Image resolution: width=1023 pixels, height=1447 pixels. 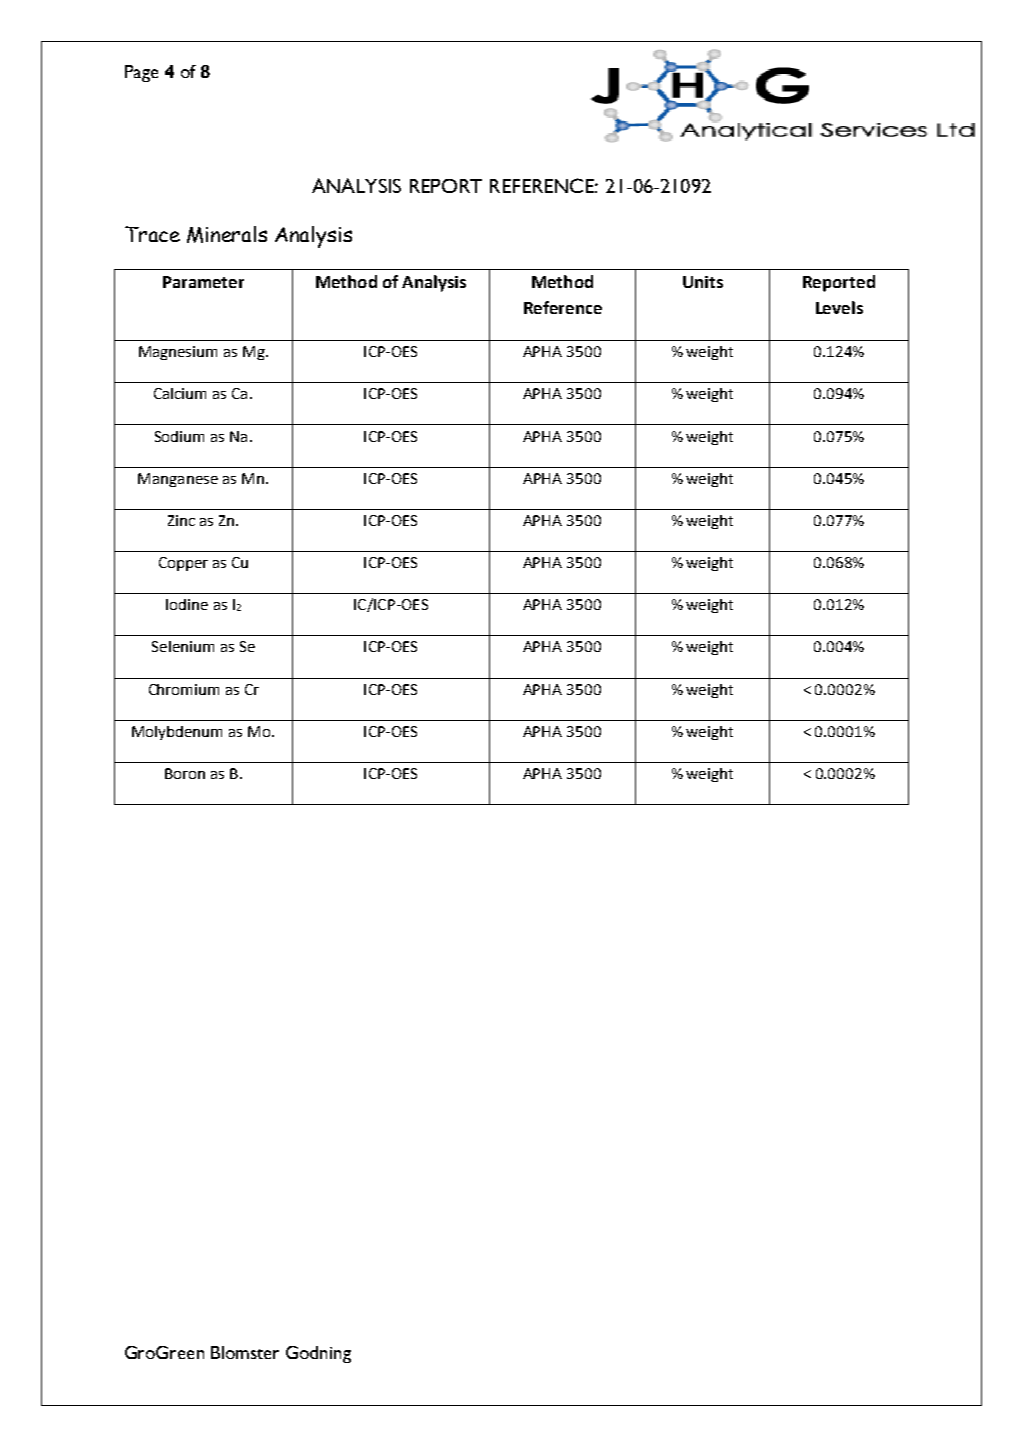 I want to click on Trace, so click(x=152, y=234).
